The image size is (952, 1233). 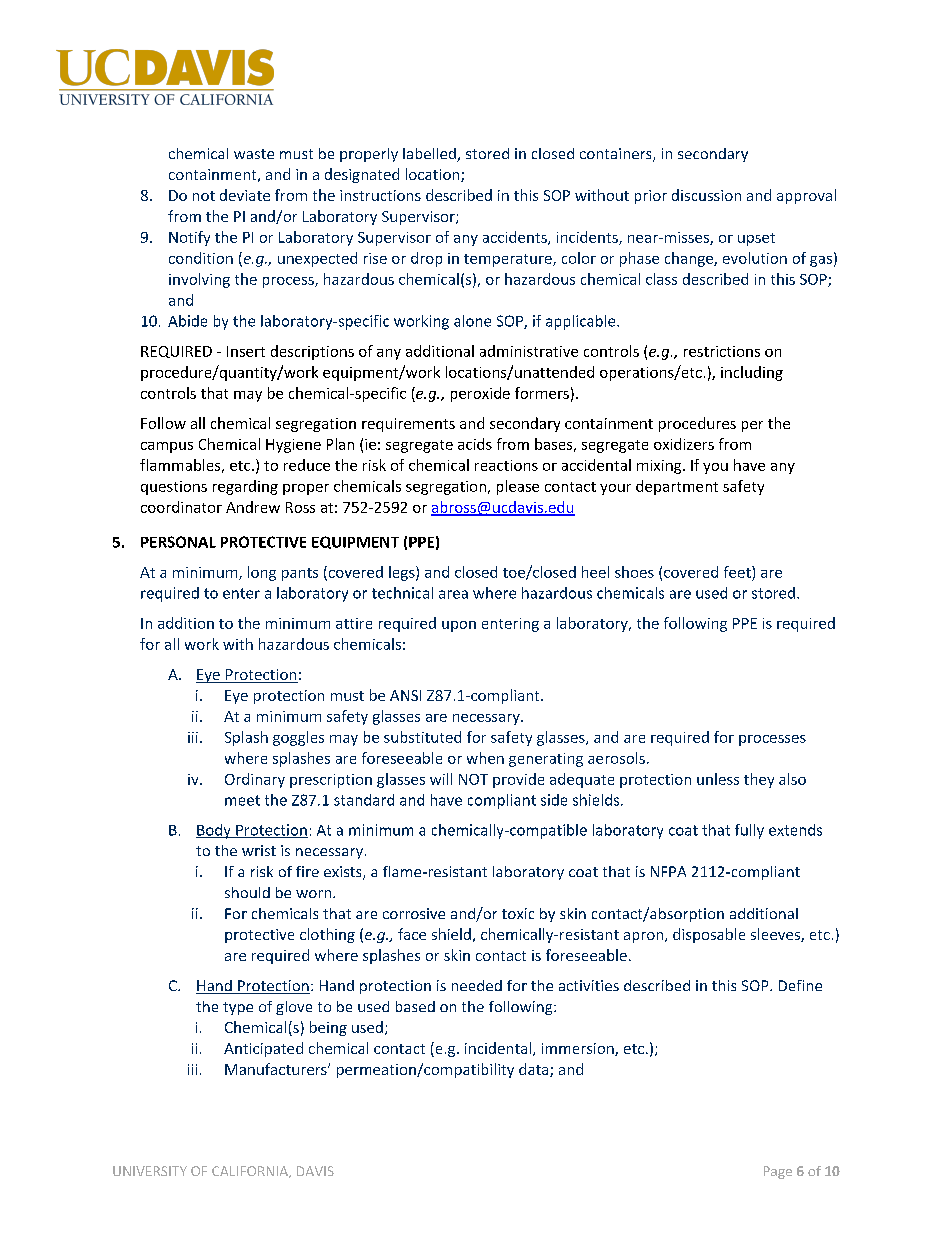 What do you see at coordinates (677, 487) in the document?
I see `department` at bounding box center [677, 487].
